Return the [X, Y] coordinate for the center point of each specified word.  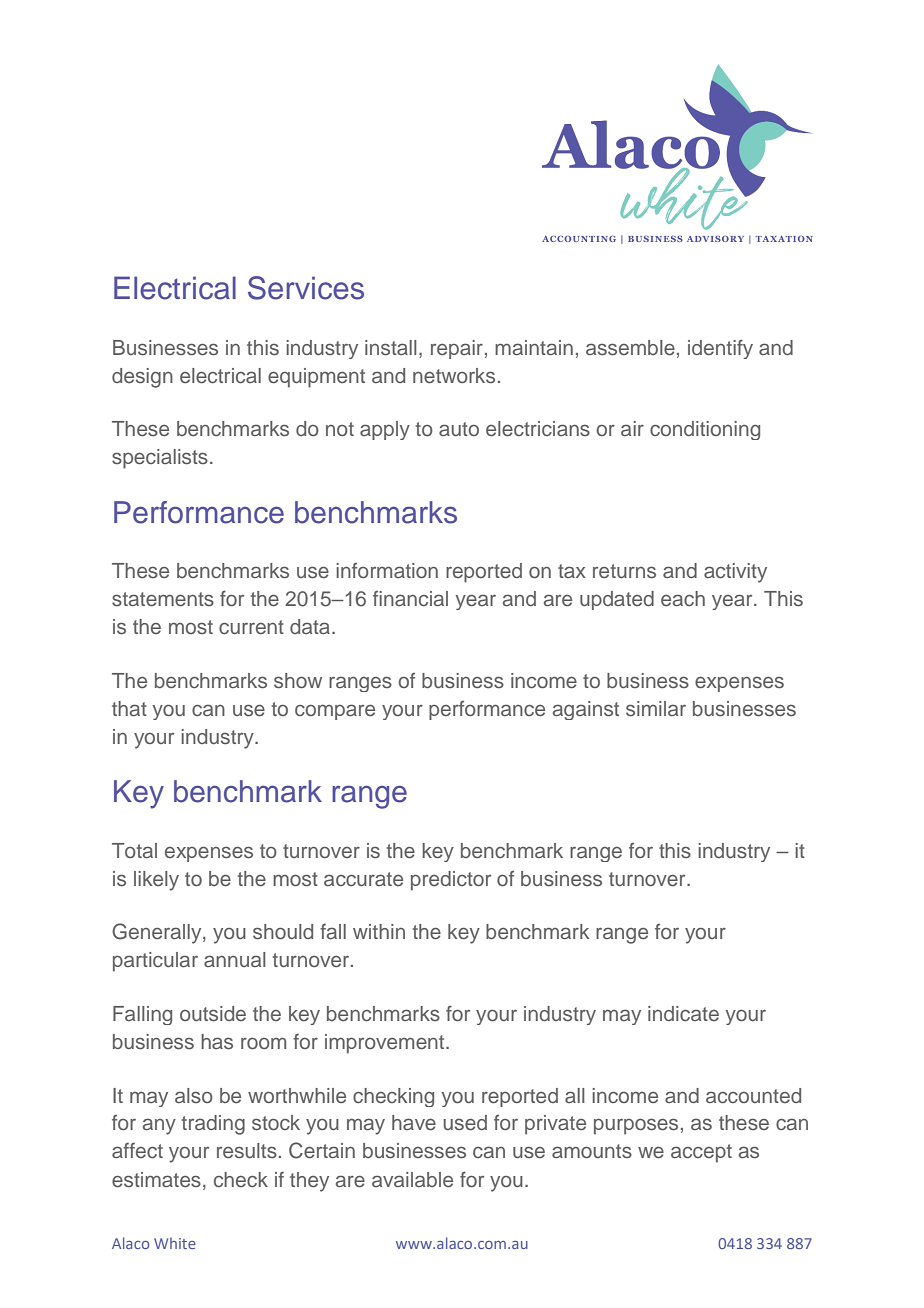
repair [457, 349]
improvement [386, 1044]
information [387, 570]
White [175, 1243]
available [412, 1179]
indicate [683, 1013]
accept [701, 1153]
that [129, 708]
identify [720, 349]
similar [656, 709]
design [142, 378]
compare [335, 712]
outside [213, 1014]
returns [624, 571]
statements [163, 599]
